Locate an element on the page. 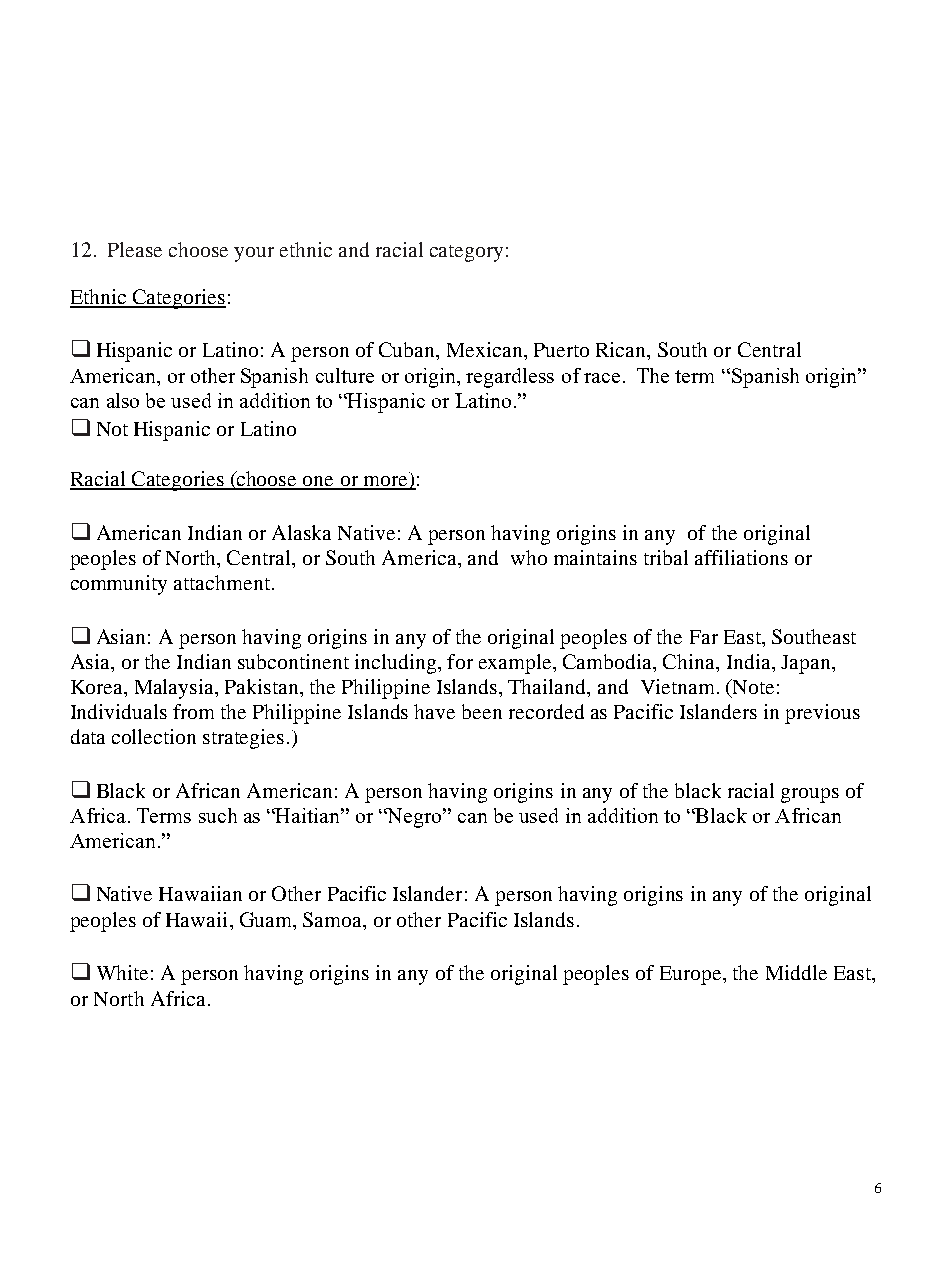 Image resolution: width=952 pixels, height=1272 pixels. White is located at coordinates (122, 972).
